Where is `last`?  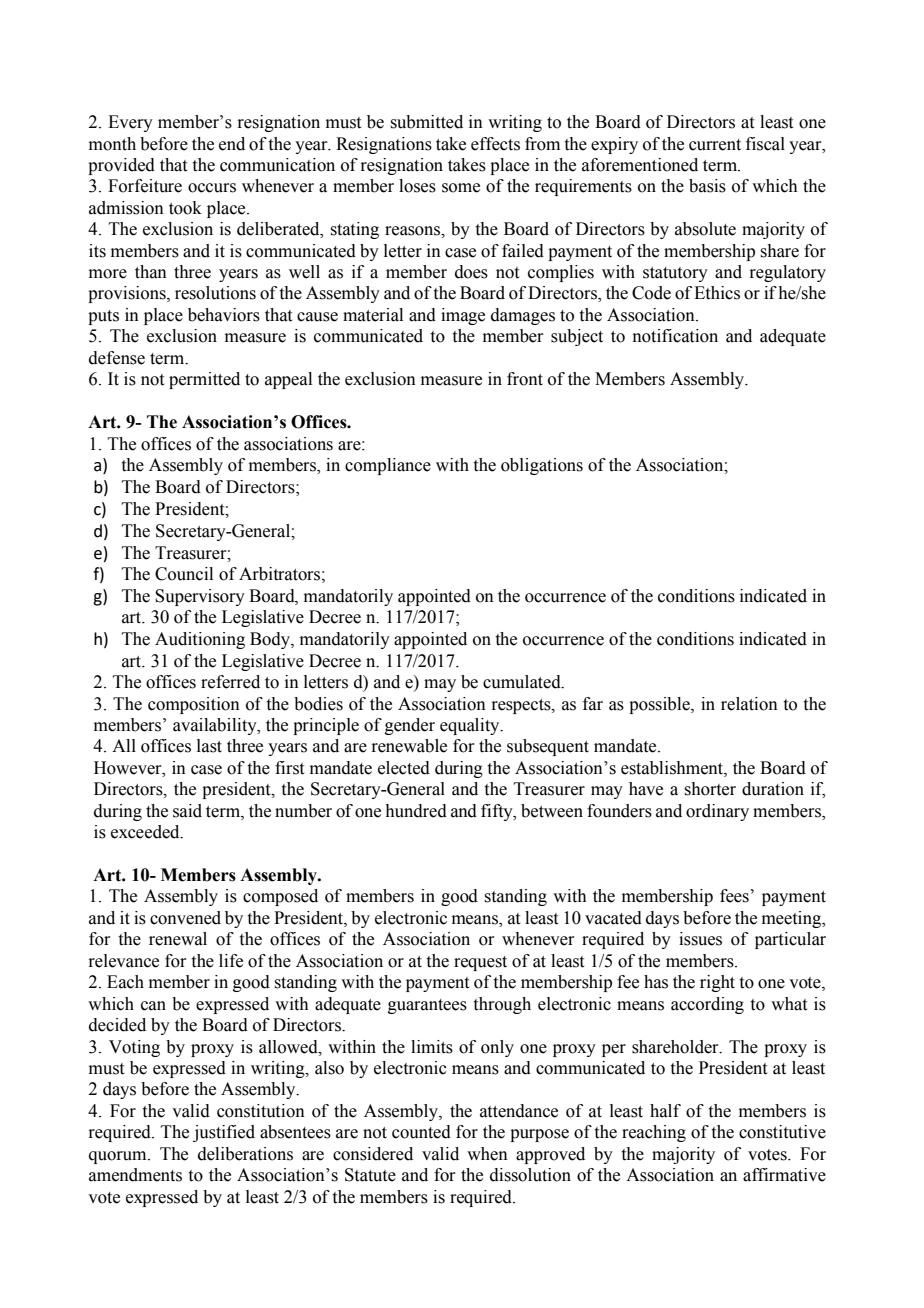
last is located at coordinates (209, 746).
